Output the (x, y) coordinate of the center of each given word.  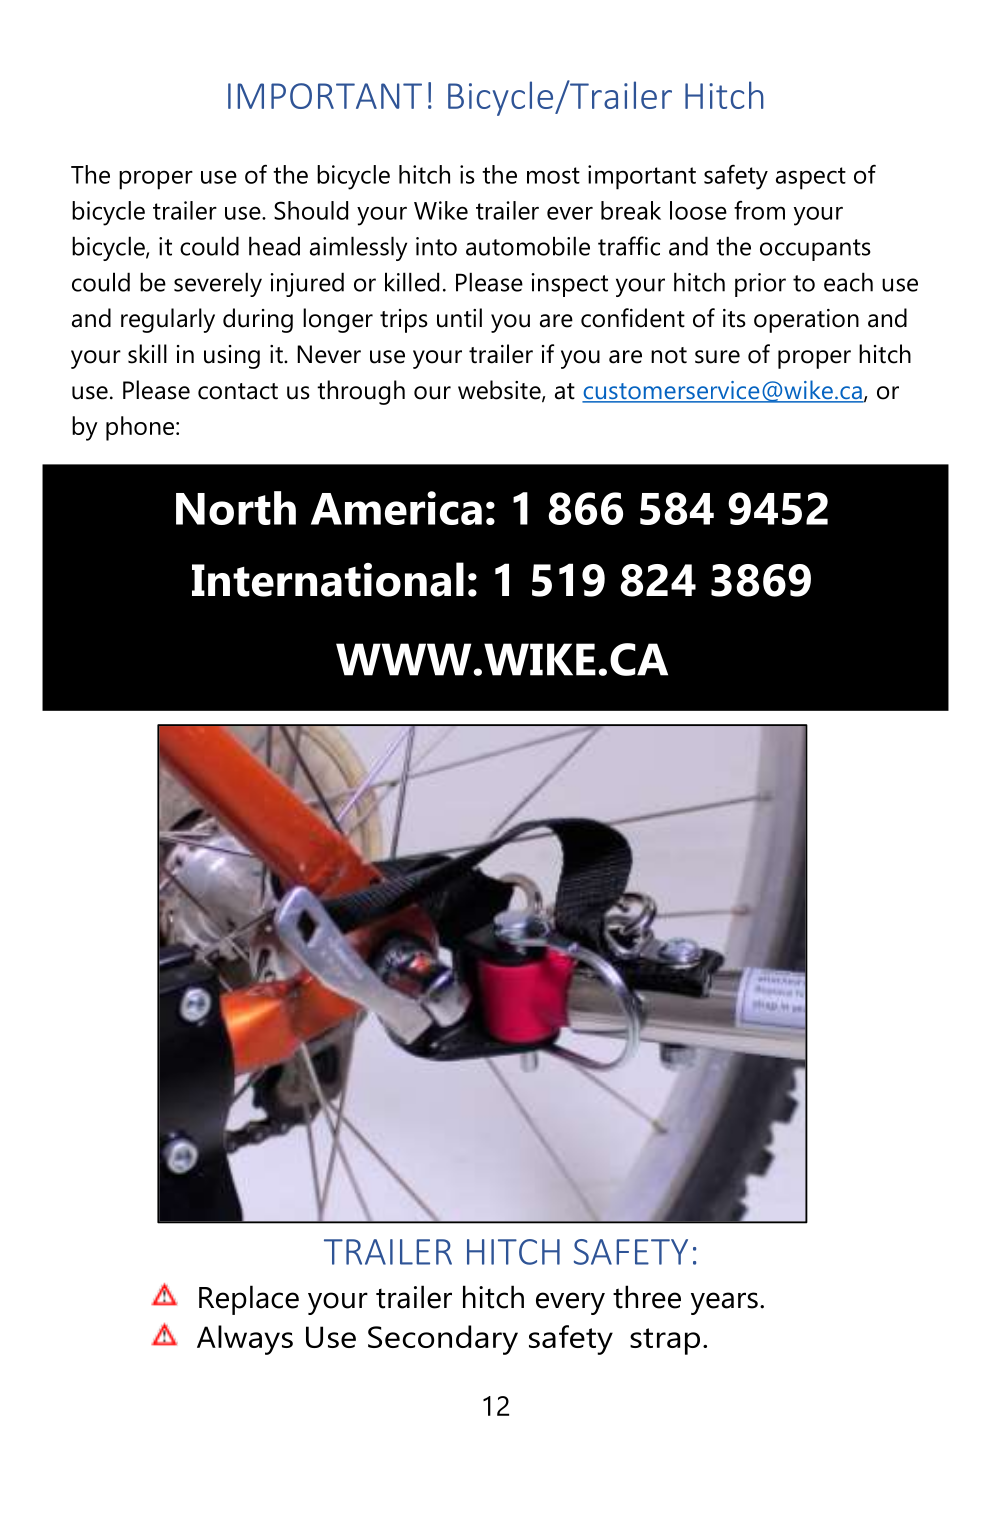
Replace (249, 1300)
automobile (528, 246)
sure (717, 357)
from (759, 210)
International (328, 579)
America (396, 508)
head (274, 246)
